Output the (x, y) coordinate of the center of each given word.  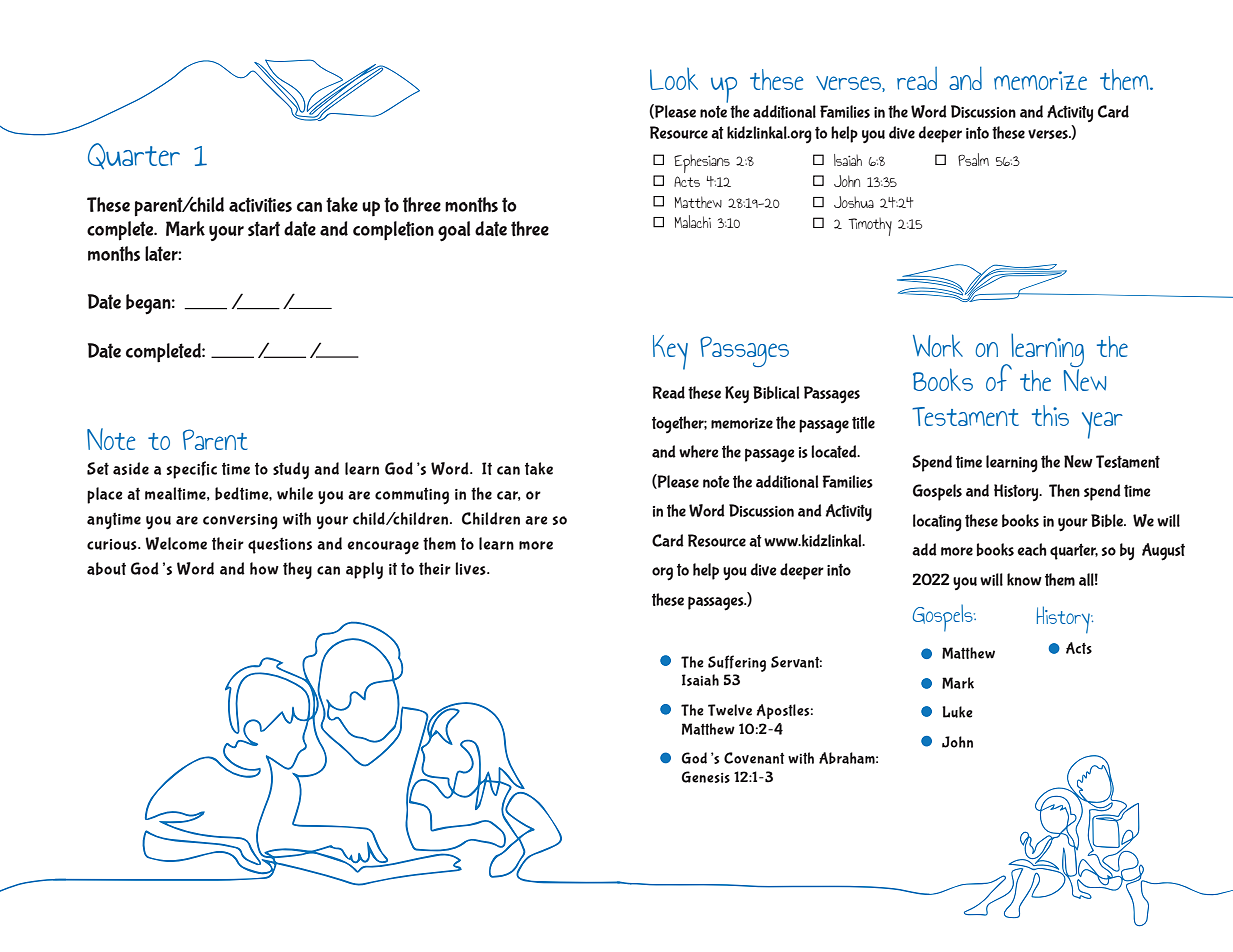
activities (260, 204)
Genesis (705, 777)
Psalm (973, 159)
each (1032, 549)
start (264, 228)
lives (471, 568)
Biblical (776, 392)
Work (938, 345)
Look (674, 79)
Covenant (754, 758)
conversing (240, 521)
